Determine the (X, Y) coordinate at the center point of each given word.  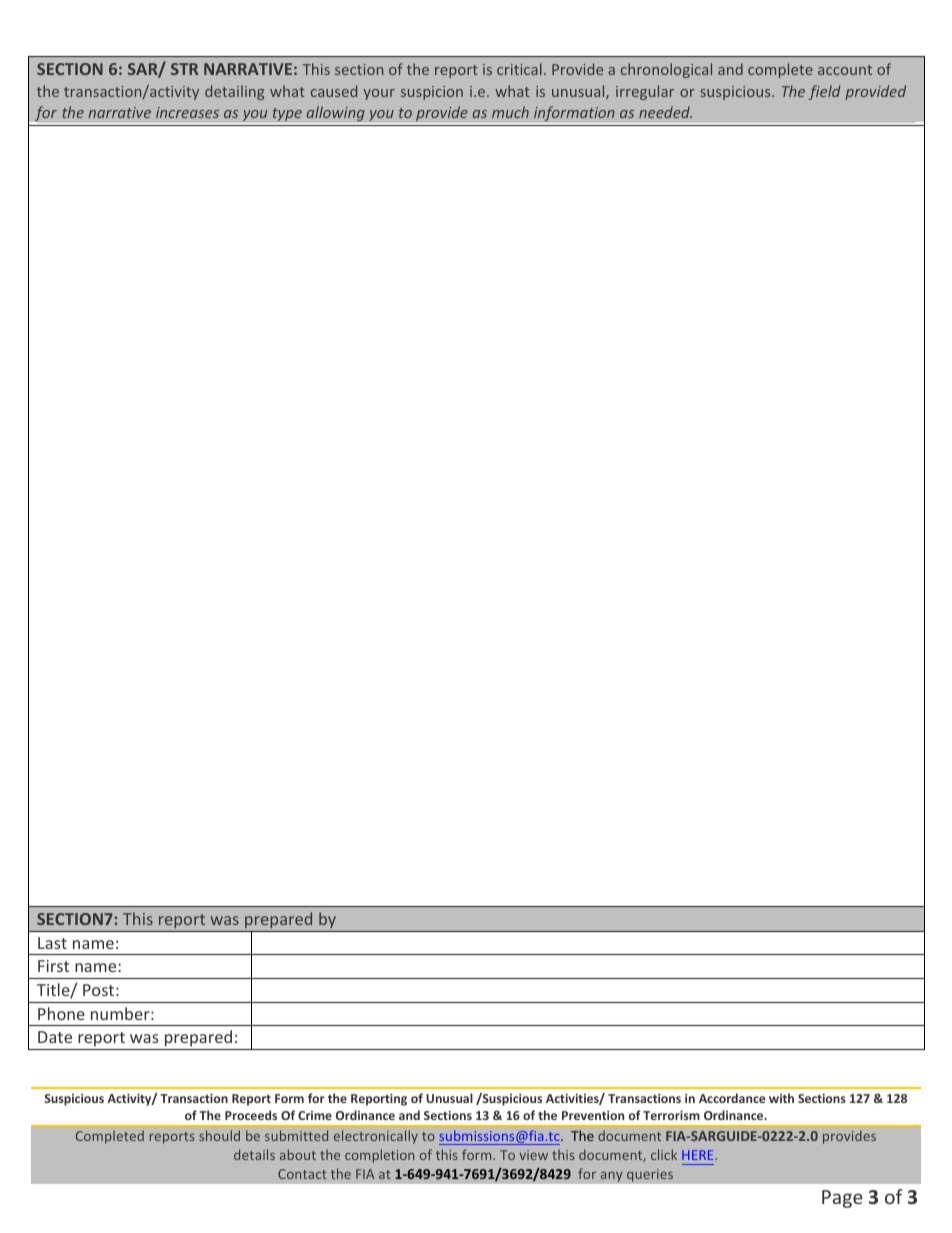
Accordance (732, 1098)
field (825, 92)
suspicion (432, 93)
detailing (234, 92)
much (510, 112)
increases (187, 112)
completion (379, 1156)
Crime (315, 1115)
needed (665, 112)
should (219, 1135)
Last (52, 943)
